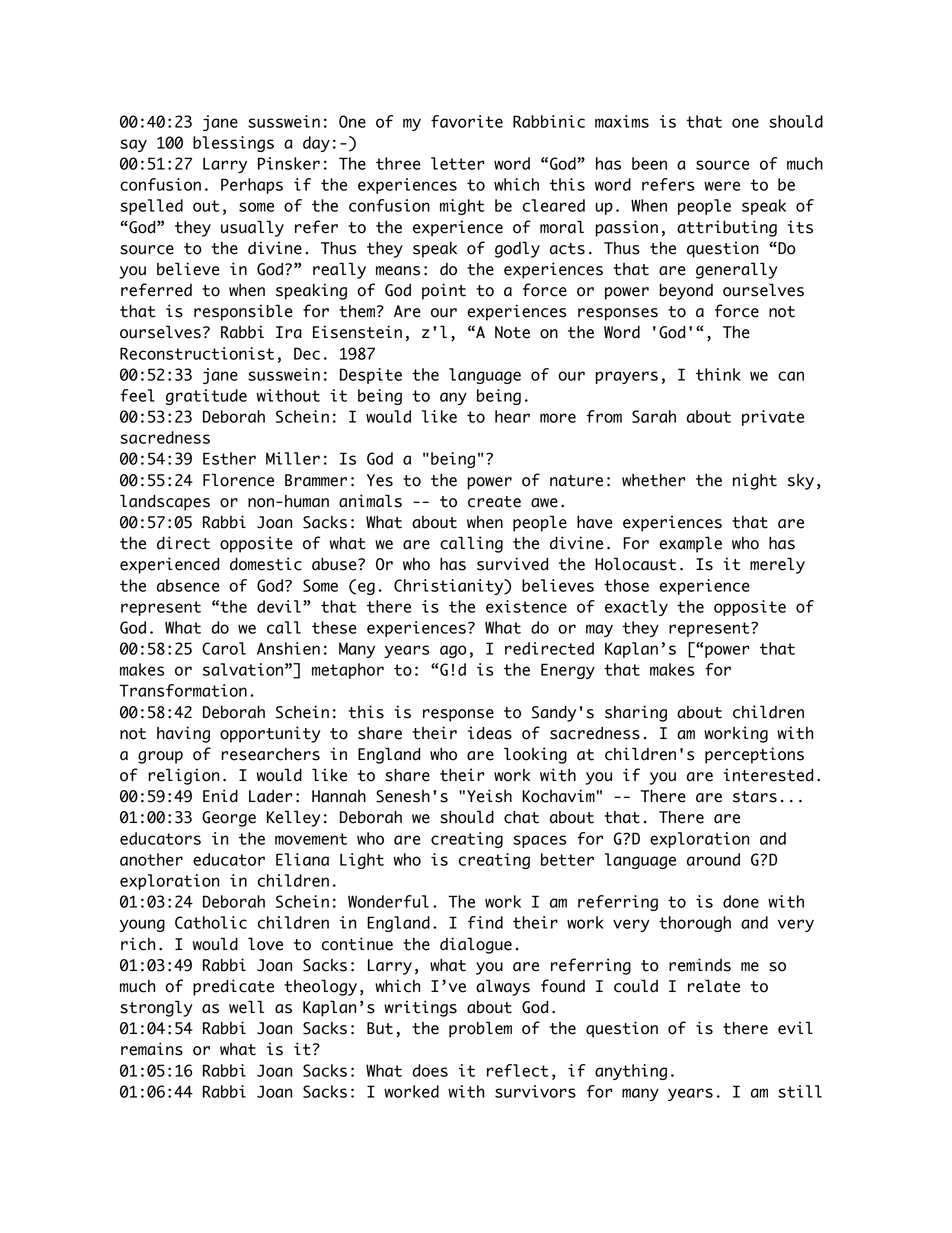 This document has height=1233, width=952. What do you see at coordinates (430, 1070) in the document?
I see `does` at bounding box center [430, 1070].
